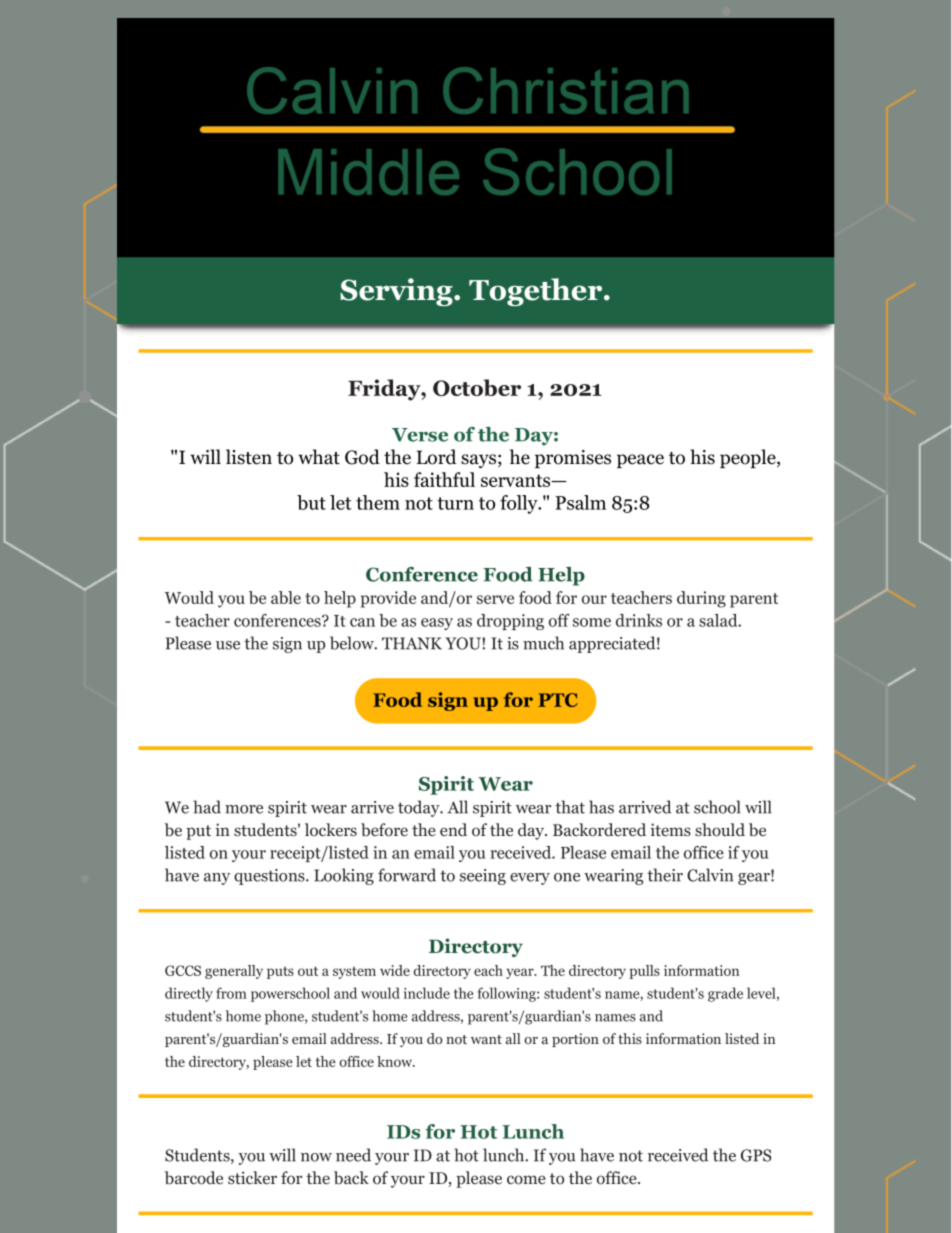 The height and width of the document is (1233, 952). Describe the element at coordinates (537, 292) in the document. I see `Together` at that location.
